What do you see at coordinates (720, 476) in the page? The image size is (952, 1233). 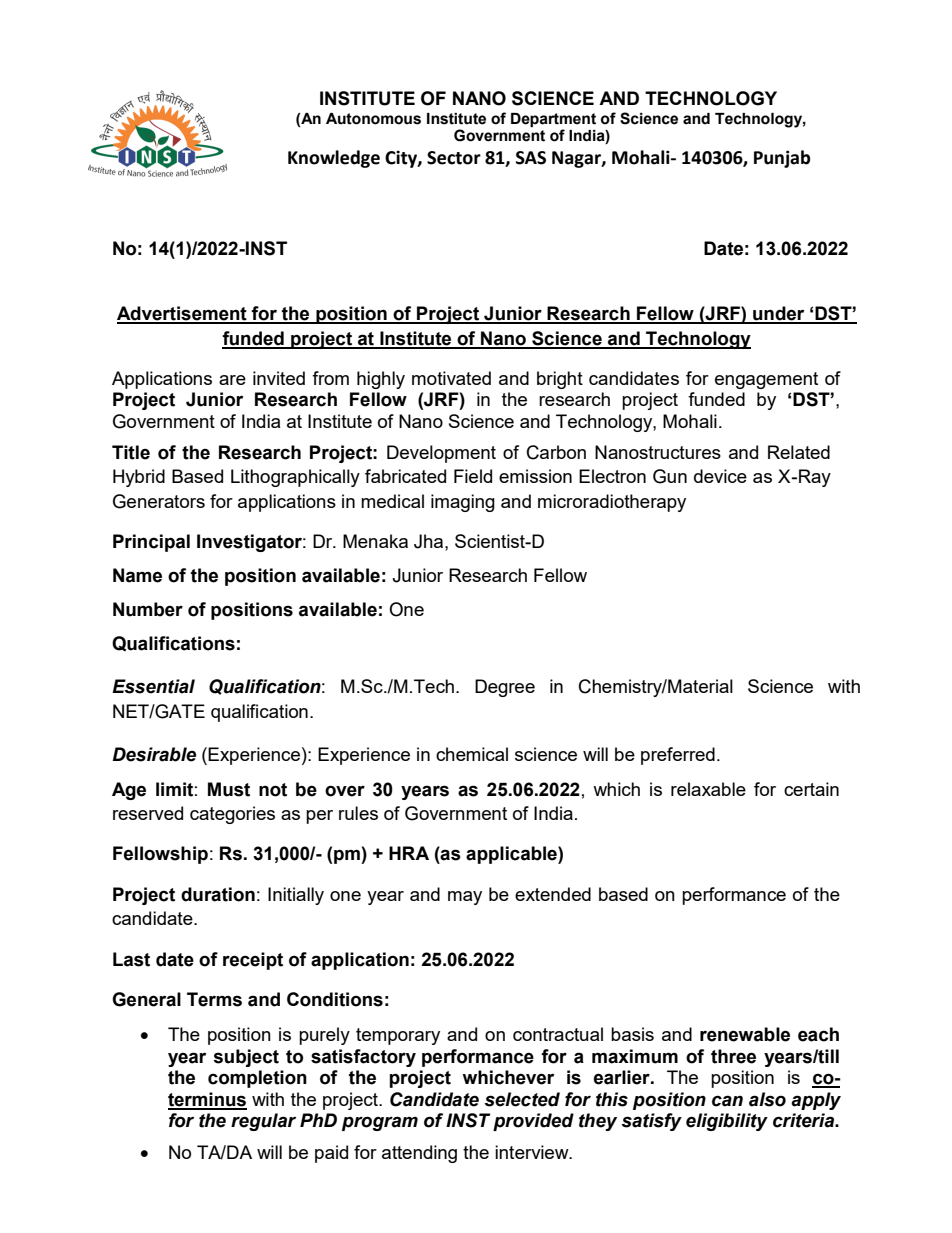 I see `device` at bounding box center [720, 476].
